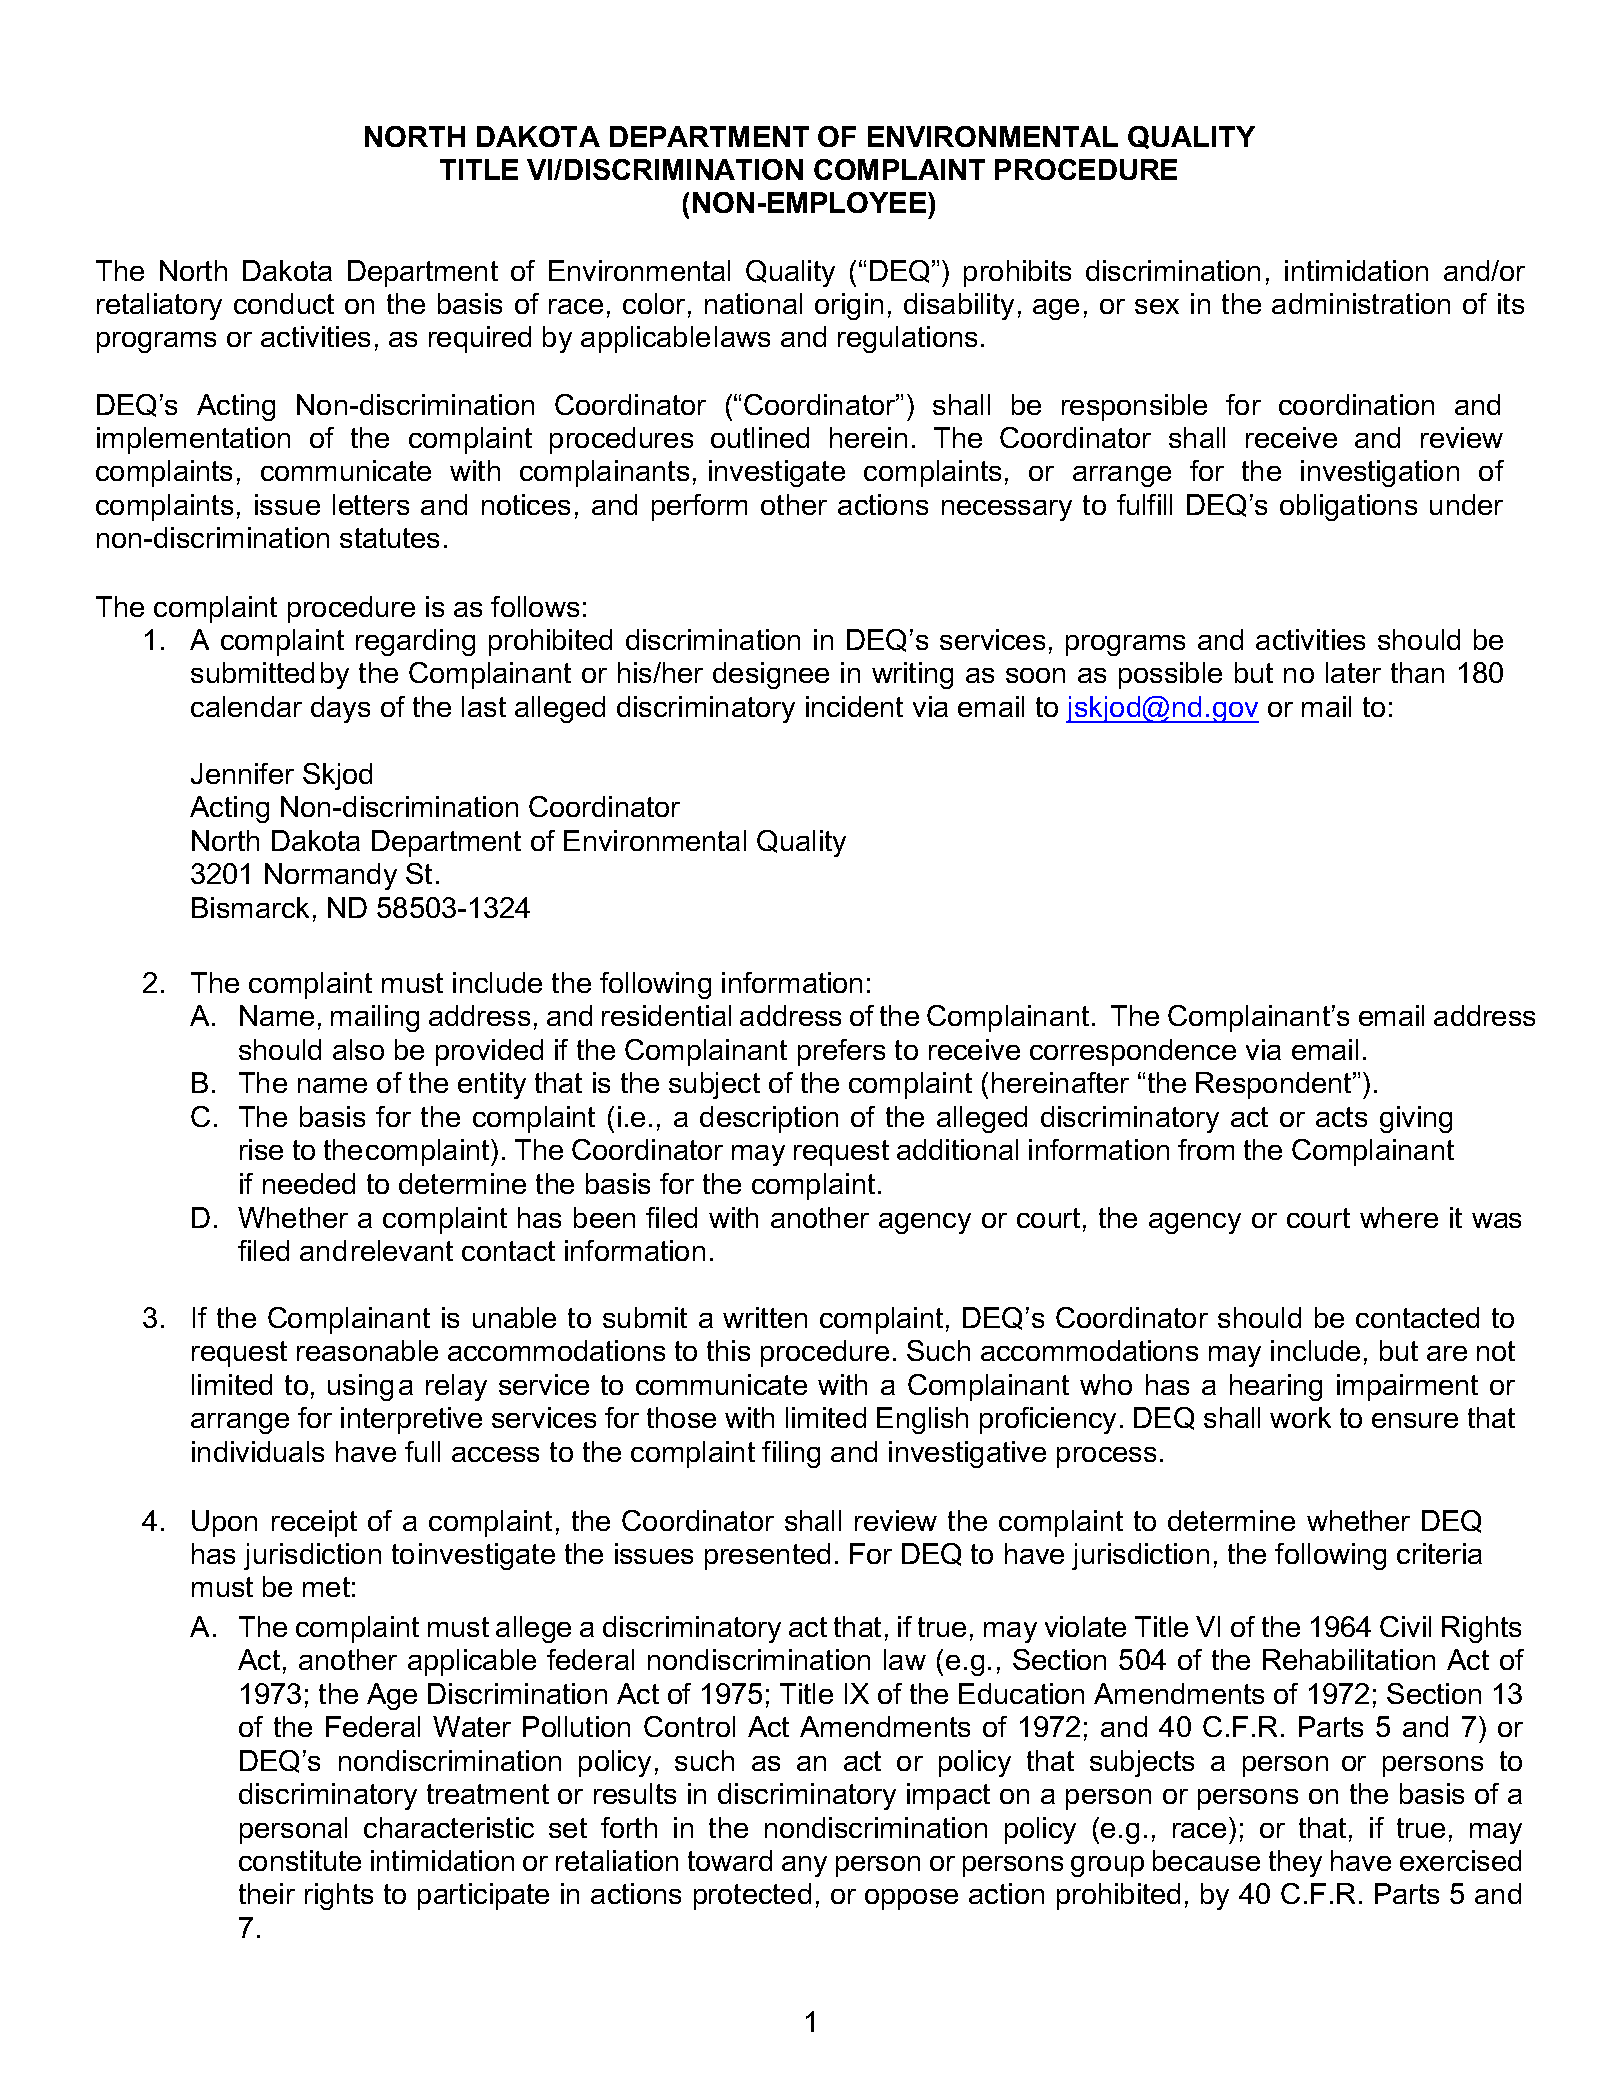  I want to click on they, so click(1295, 1863).
